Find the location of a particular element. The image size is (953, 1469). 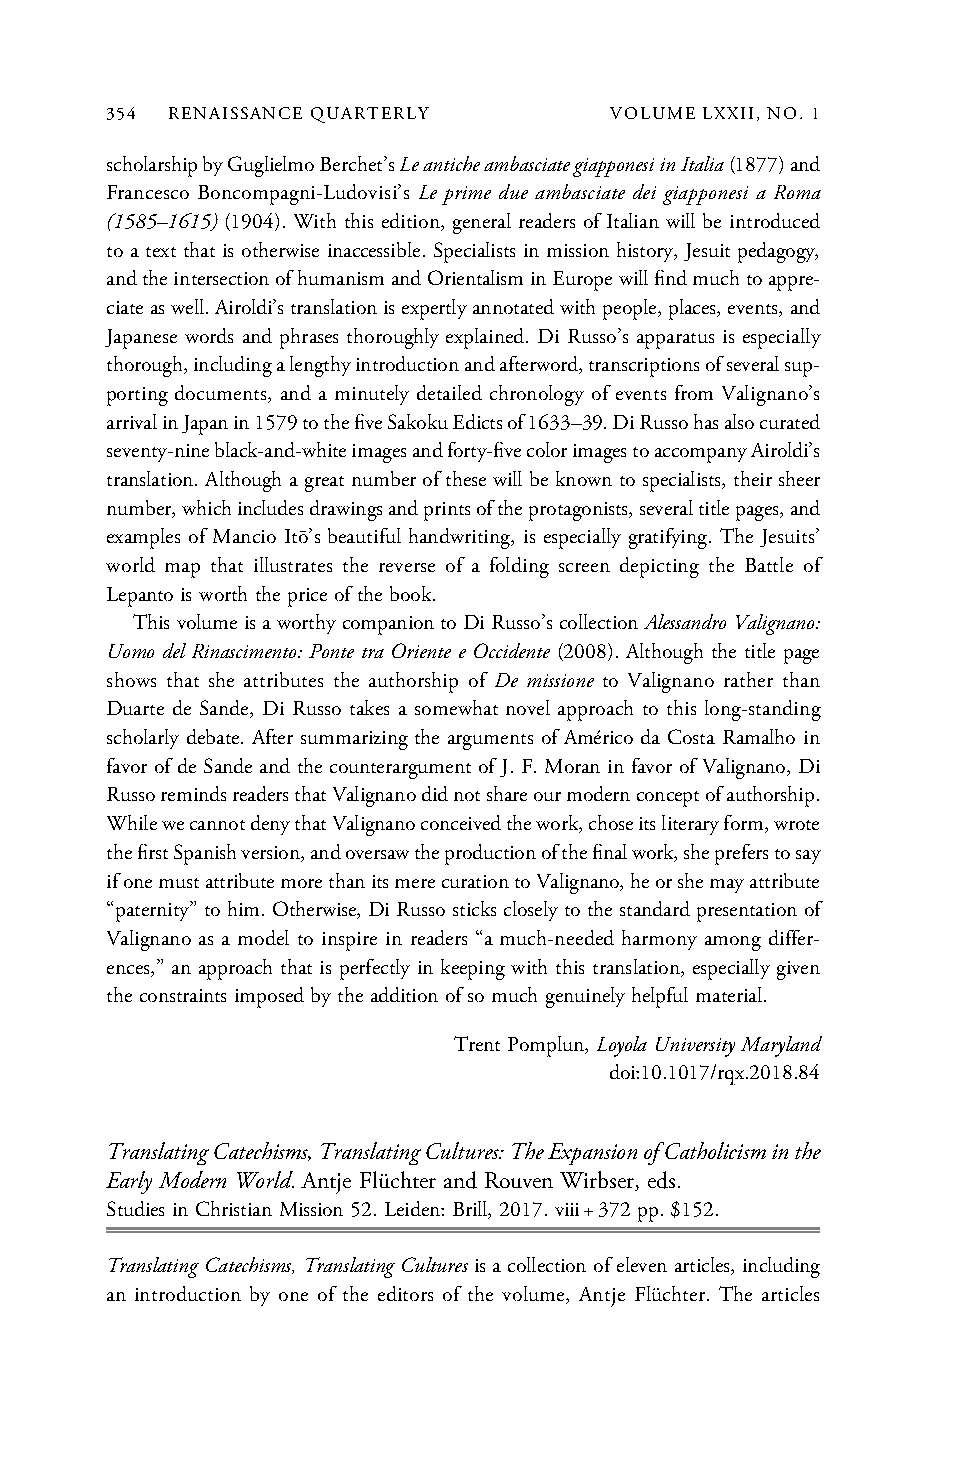

Christian is located at coordinates (234, 1208).
